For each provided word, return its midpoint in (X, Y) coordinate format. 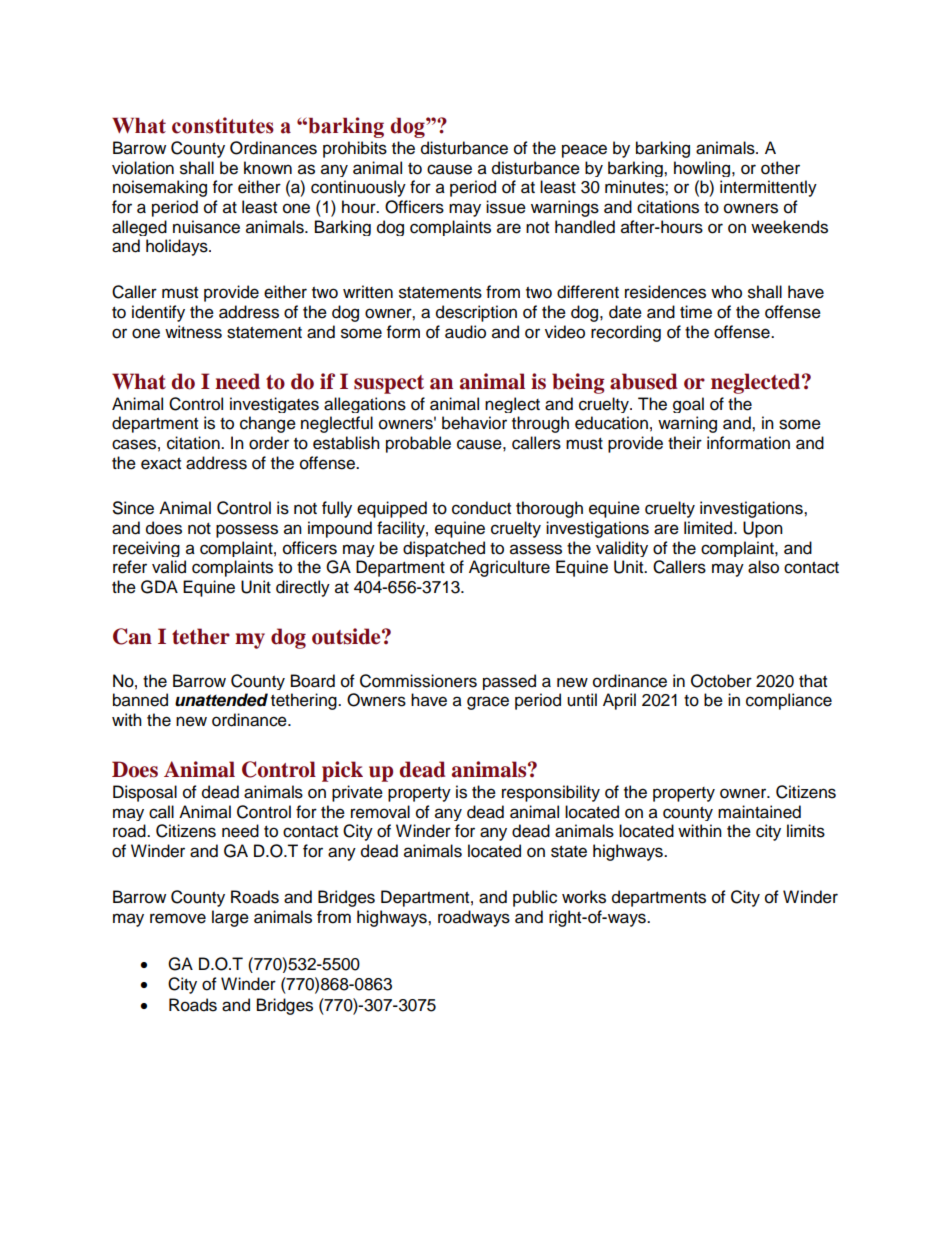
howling (703, 169)
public (535, 898)
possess (247, 531)
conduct (481, 508)
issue (506, 207)
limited (709, 528)
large (230, 918)
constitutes (223, 125)
